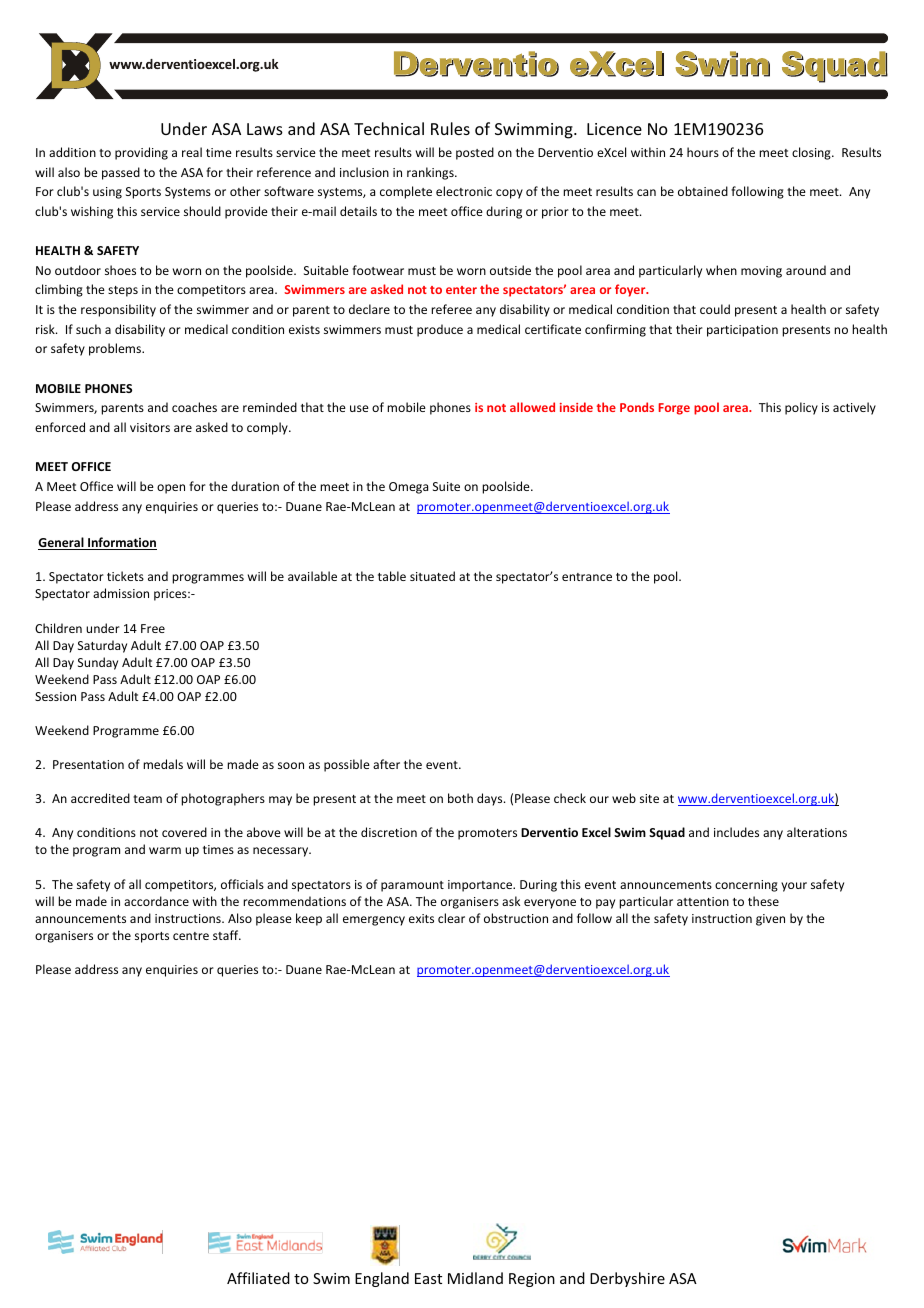 This image has width=924, height=1308. Describe the element at coordinates (451, 918) in the image. I see `clear` at that location.
